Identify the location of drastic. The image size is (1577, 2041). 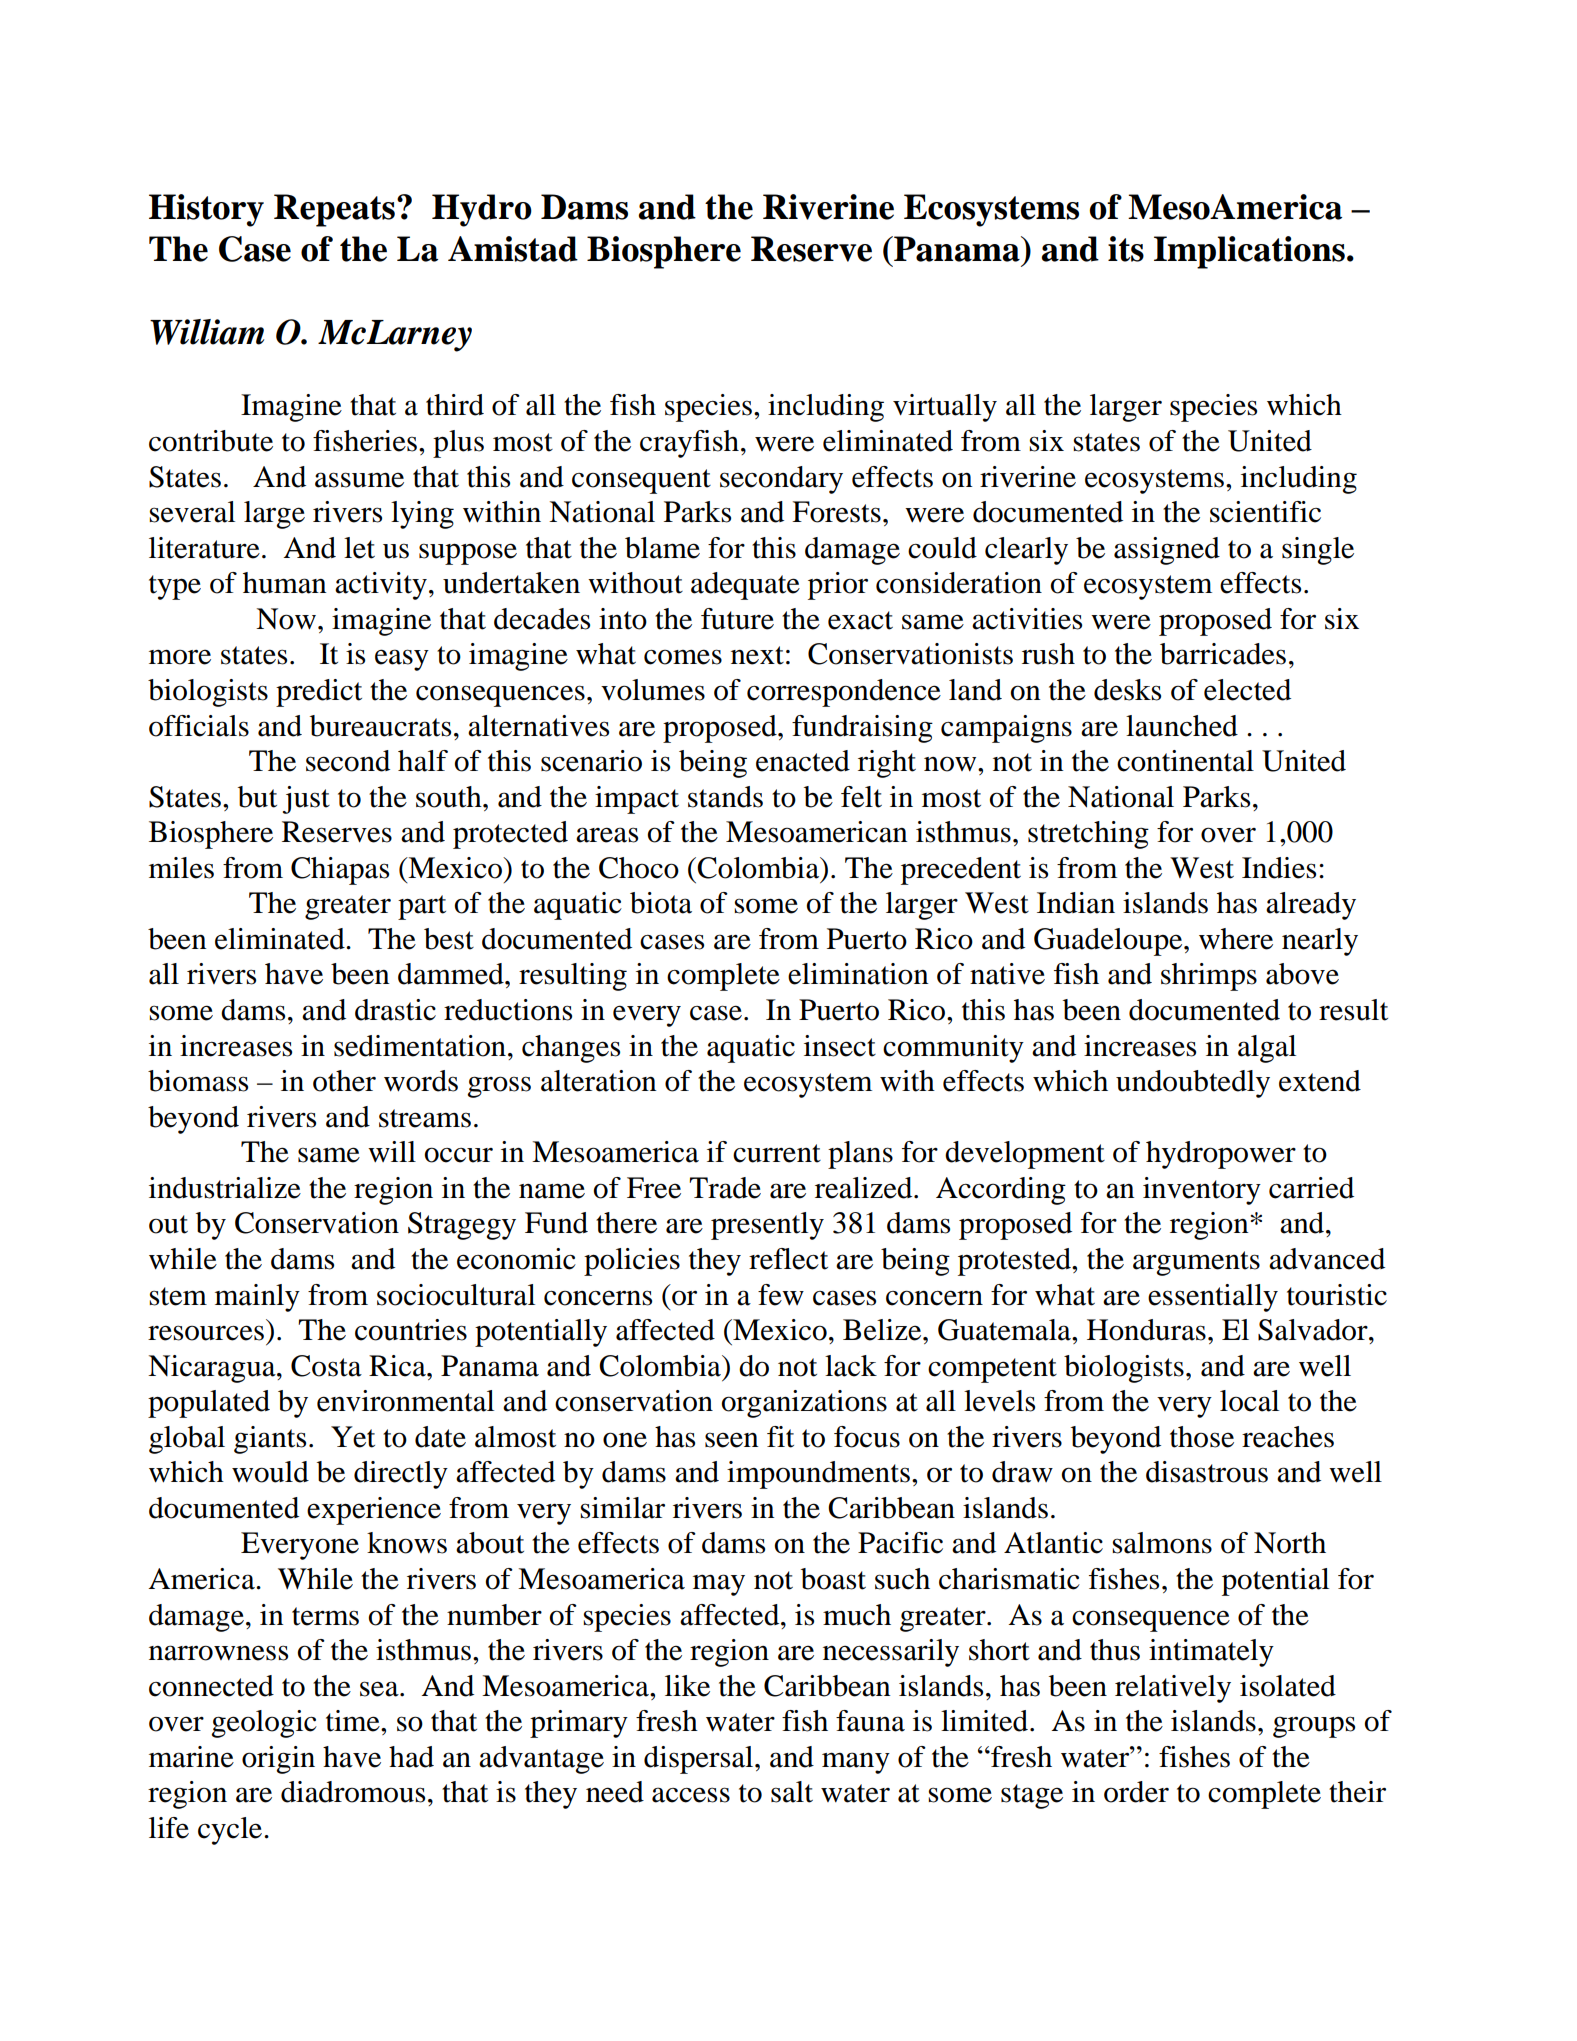
(395, 1010).
